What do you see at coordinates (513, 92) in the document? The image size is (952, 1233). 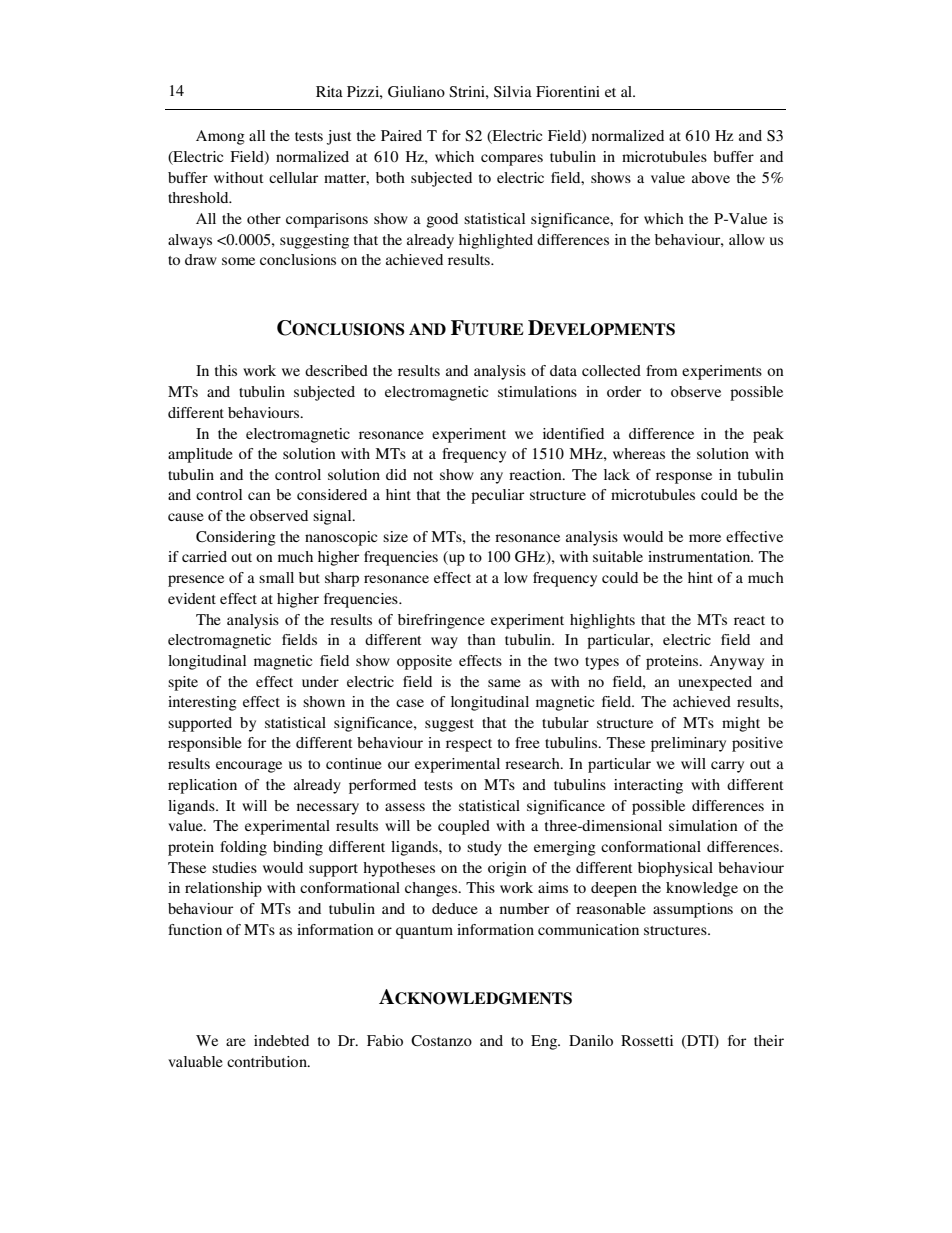 I see `Silvia` at bounding box center [513, 92].
